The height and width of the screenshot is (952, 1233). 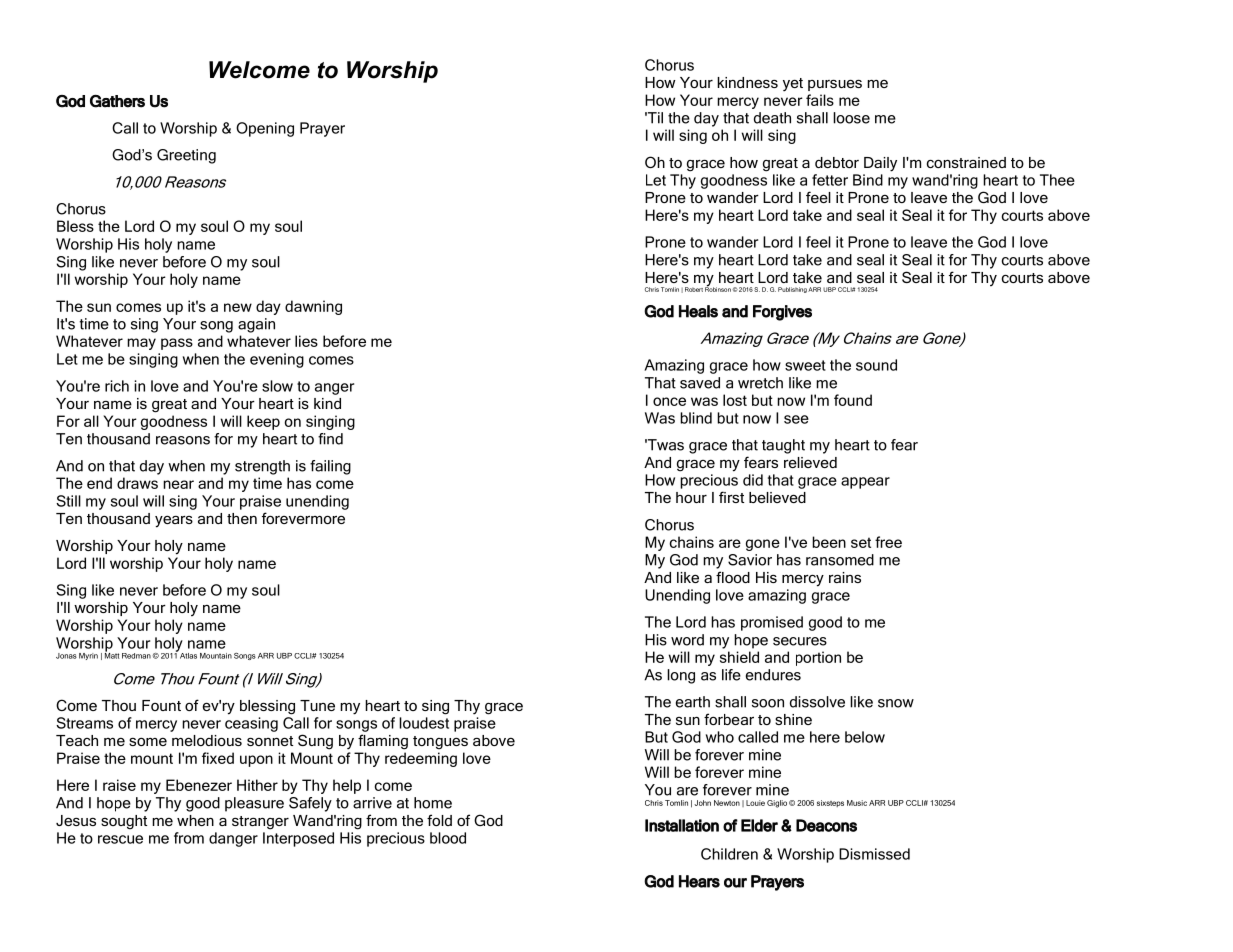 I want to click on appear, so click(x=865, y=483).
